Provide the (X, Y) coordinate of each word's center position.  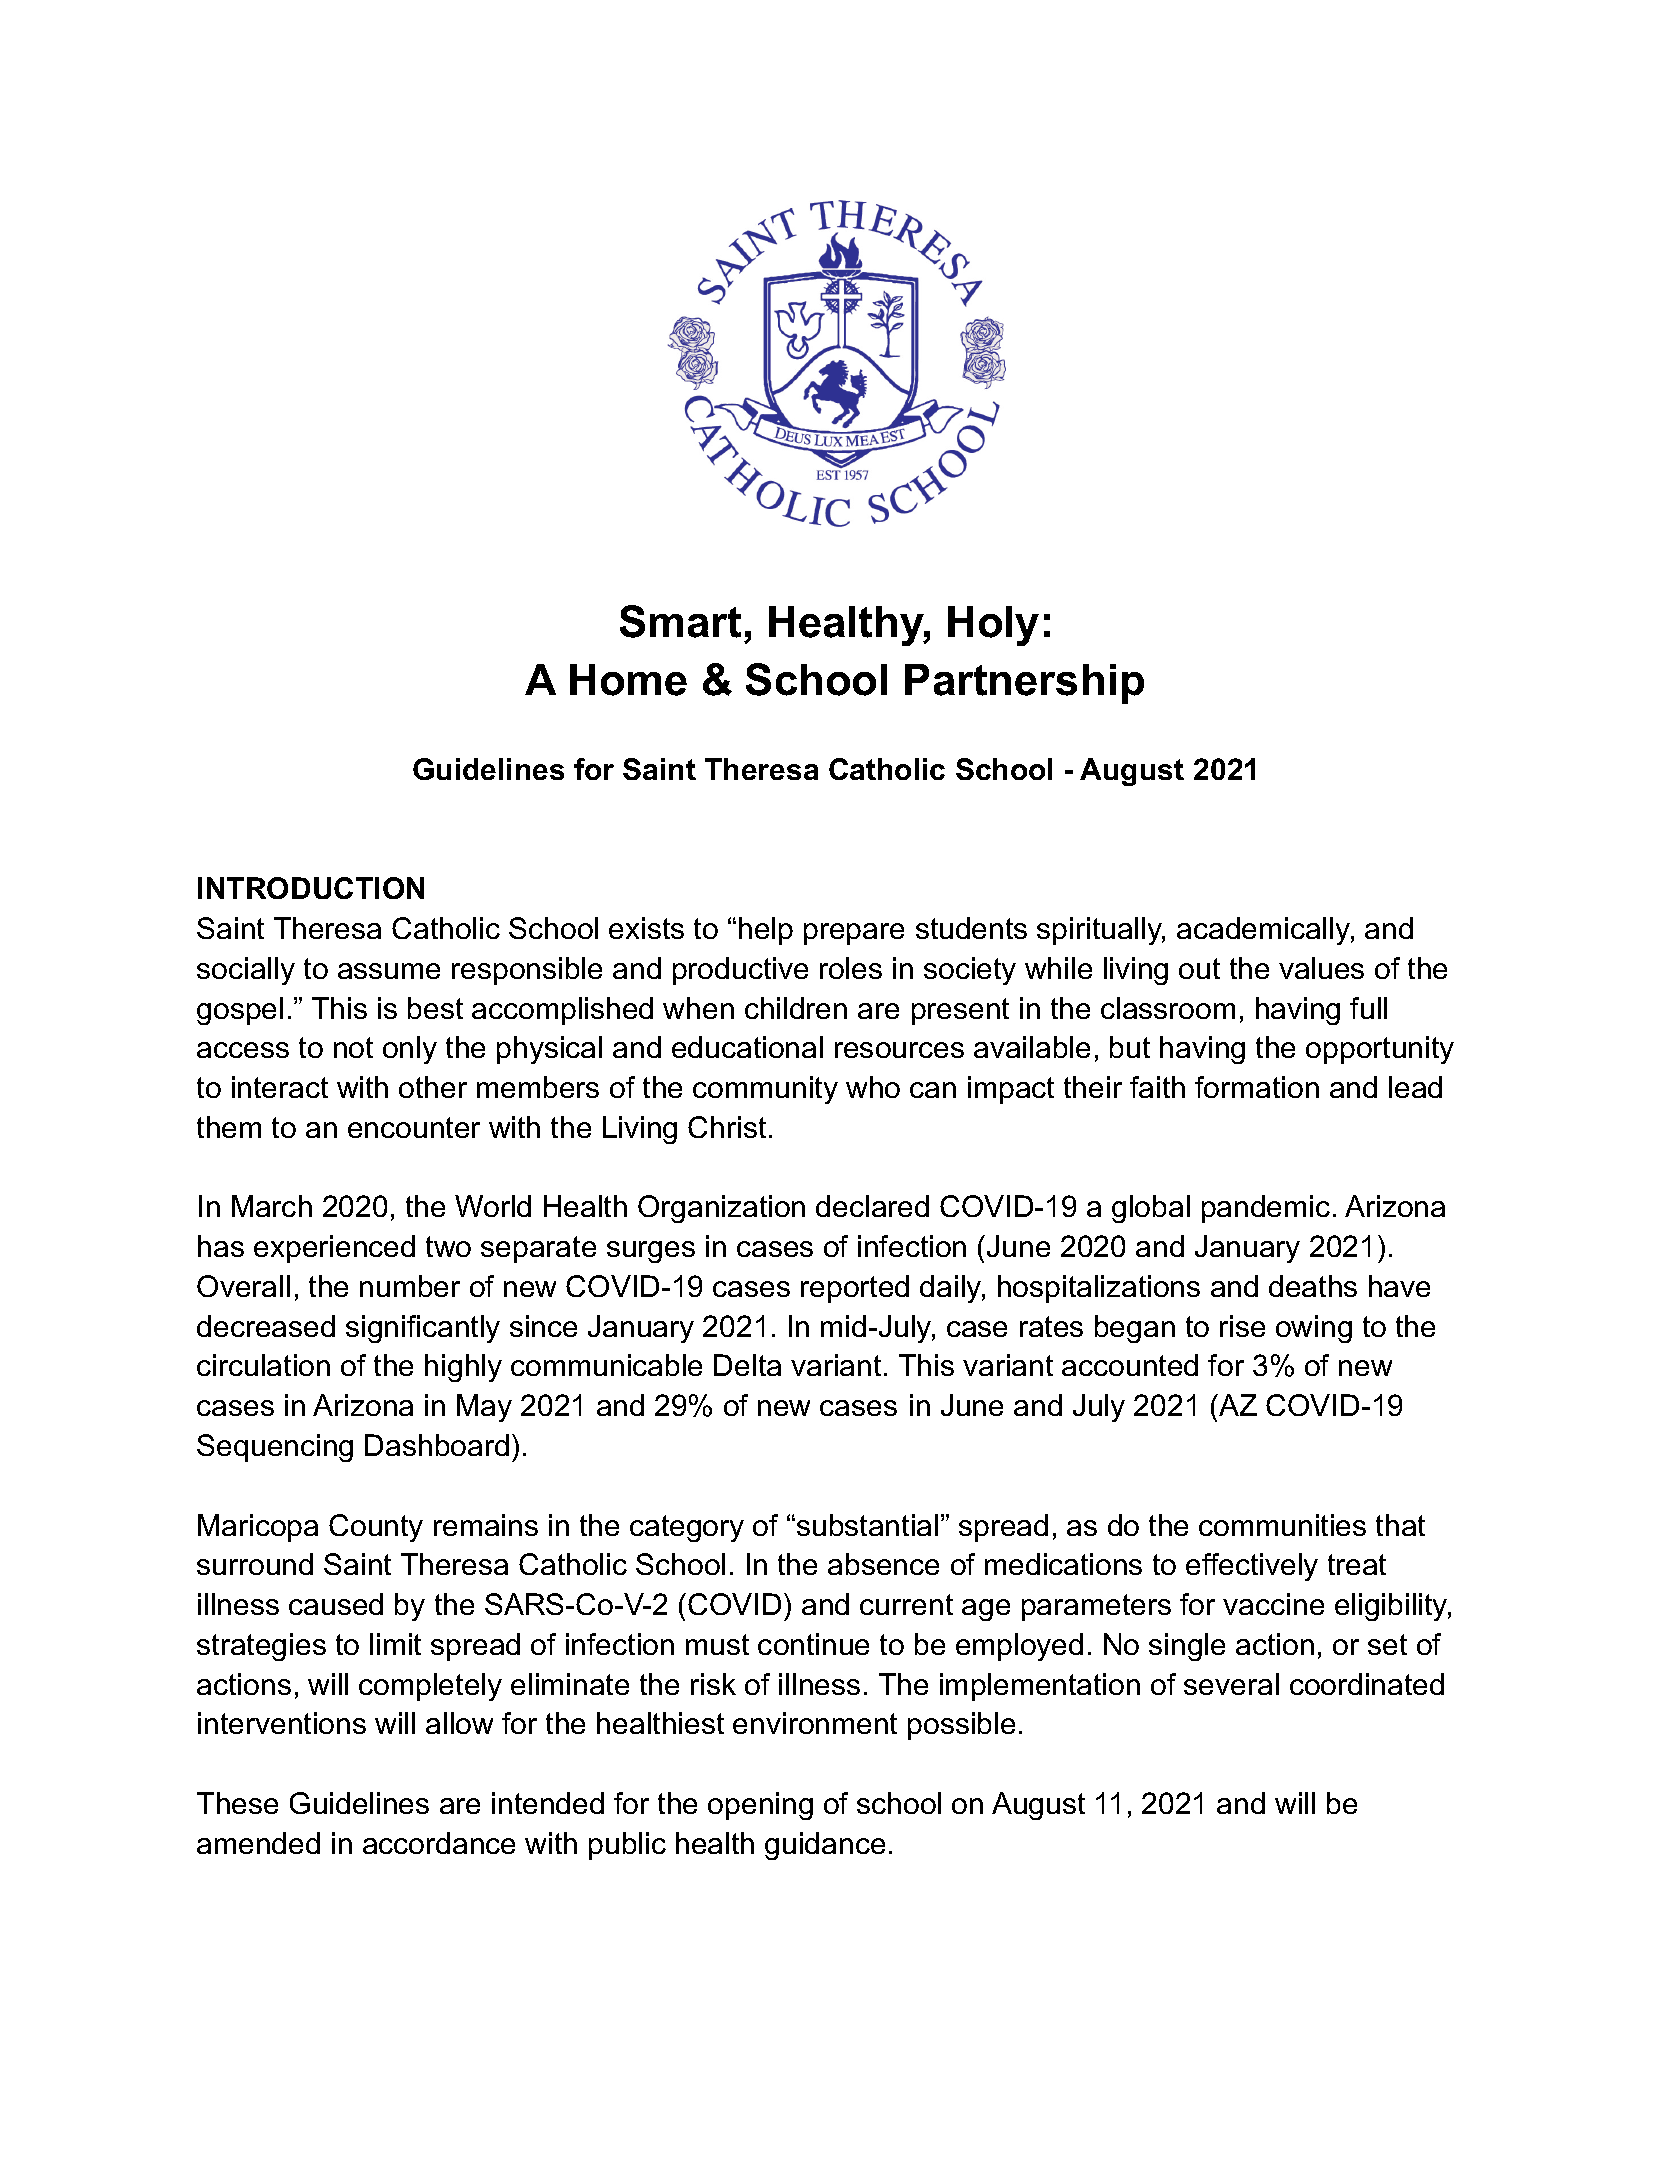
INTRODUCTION (311, 888)
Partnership (1024, 684)
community (765, 1090)
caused (336, 1604)
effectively (1252, 1567)
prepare (854, 934)
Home (628, 680)
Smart (680, 621)
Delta (747, 1365)
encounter (414, 1127)
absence (883, 1564)
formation (1257, 1087)
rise (1242, 1326)
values (1321, 968)
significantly (423, 1329)
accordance (439, 1843)
